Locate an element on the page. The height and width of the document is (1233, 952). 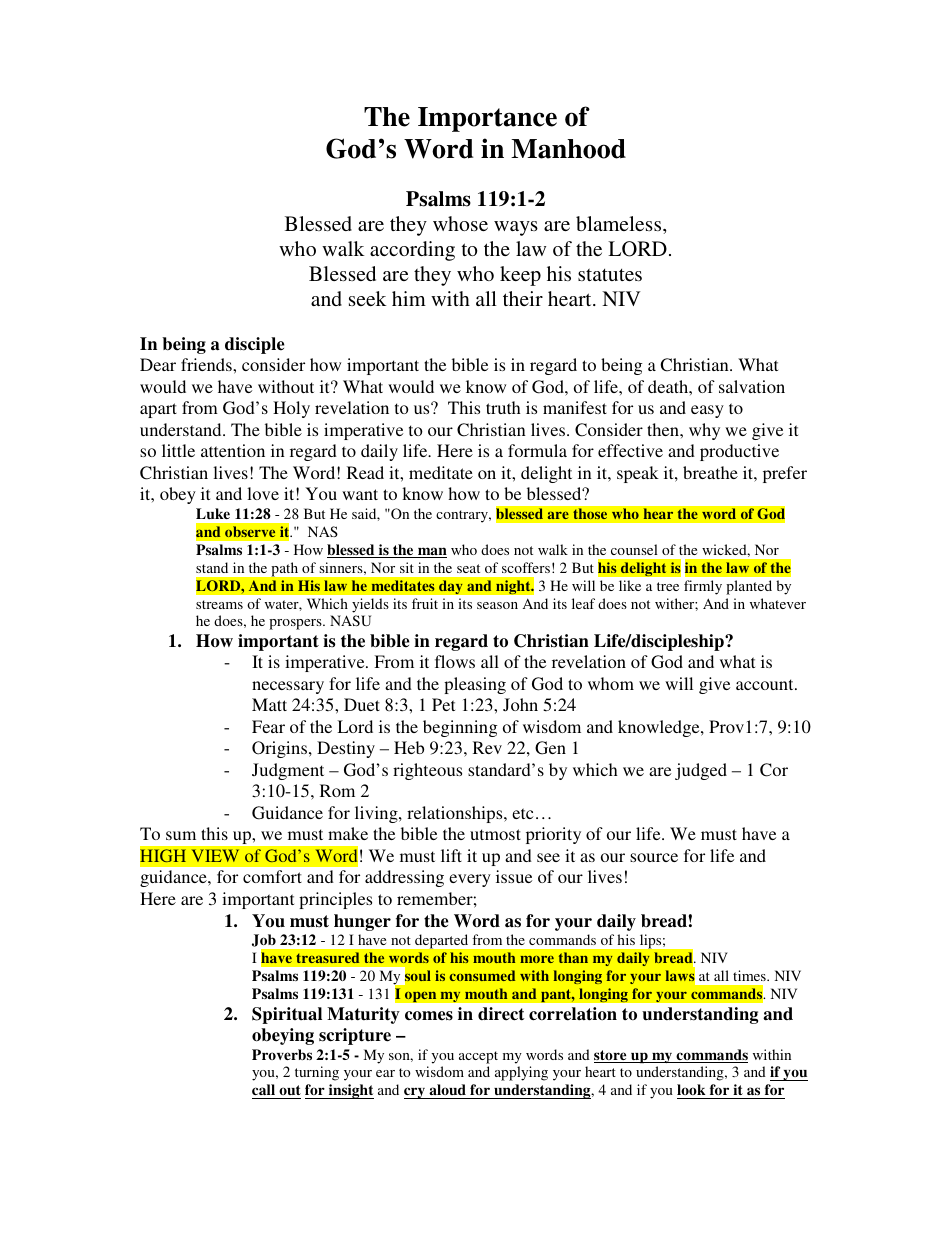
Origins is located at coordinates (279, 749).
